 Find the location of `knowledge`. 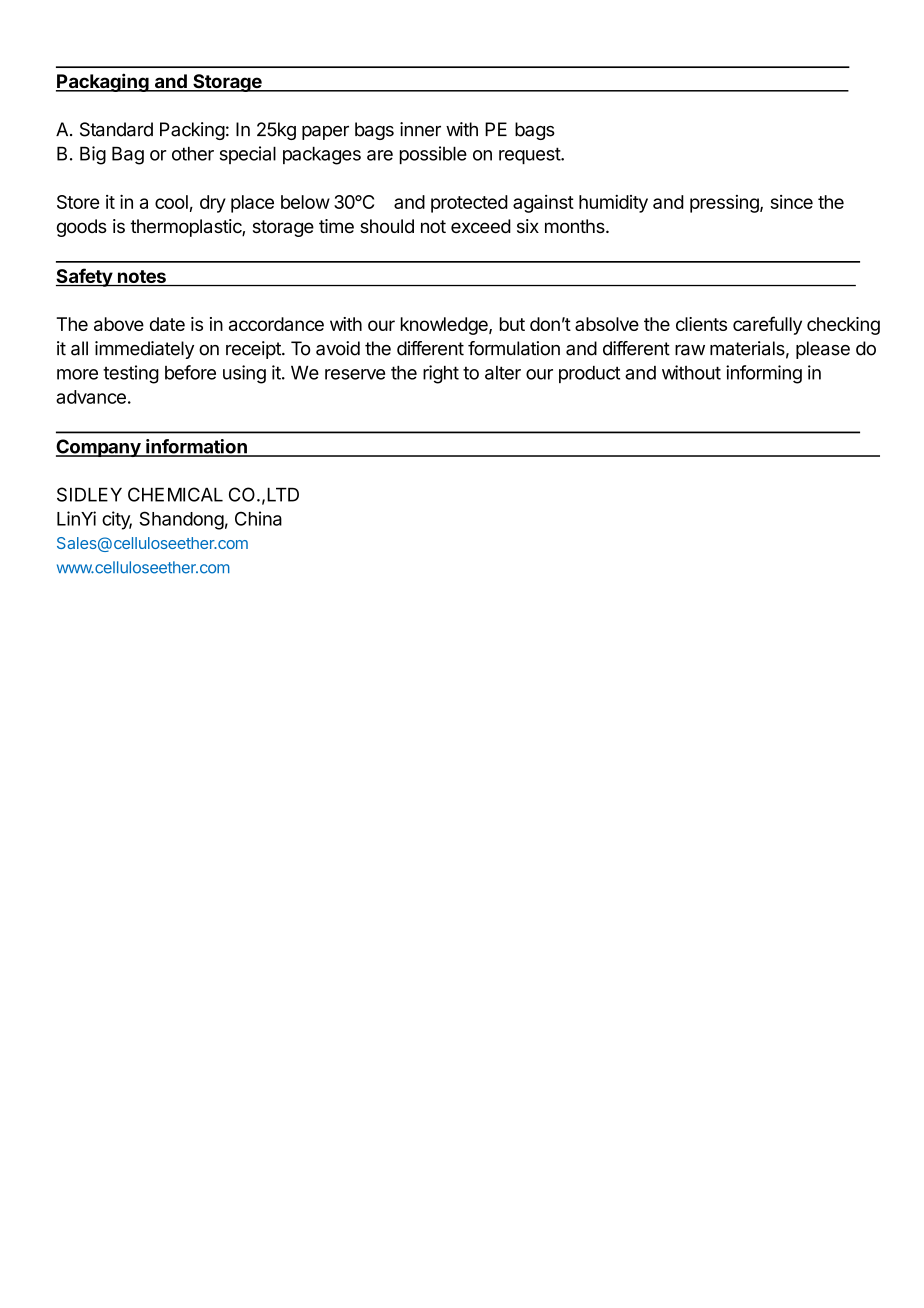

knowledge is located at coordinates (445, 326).
